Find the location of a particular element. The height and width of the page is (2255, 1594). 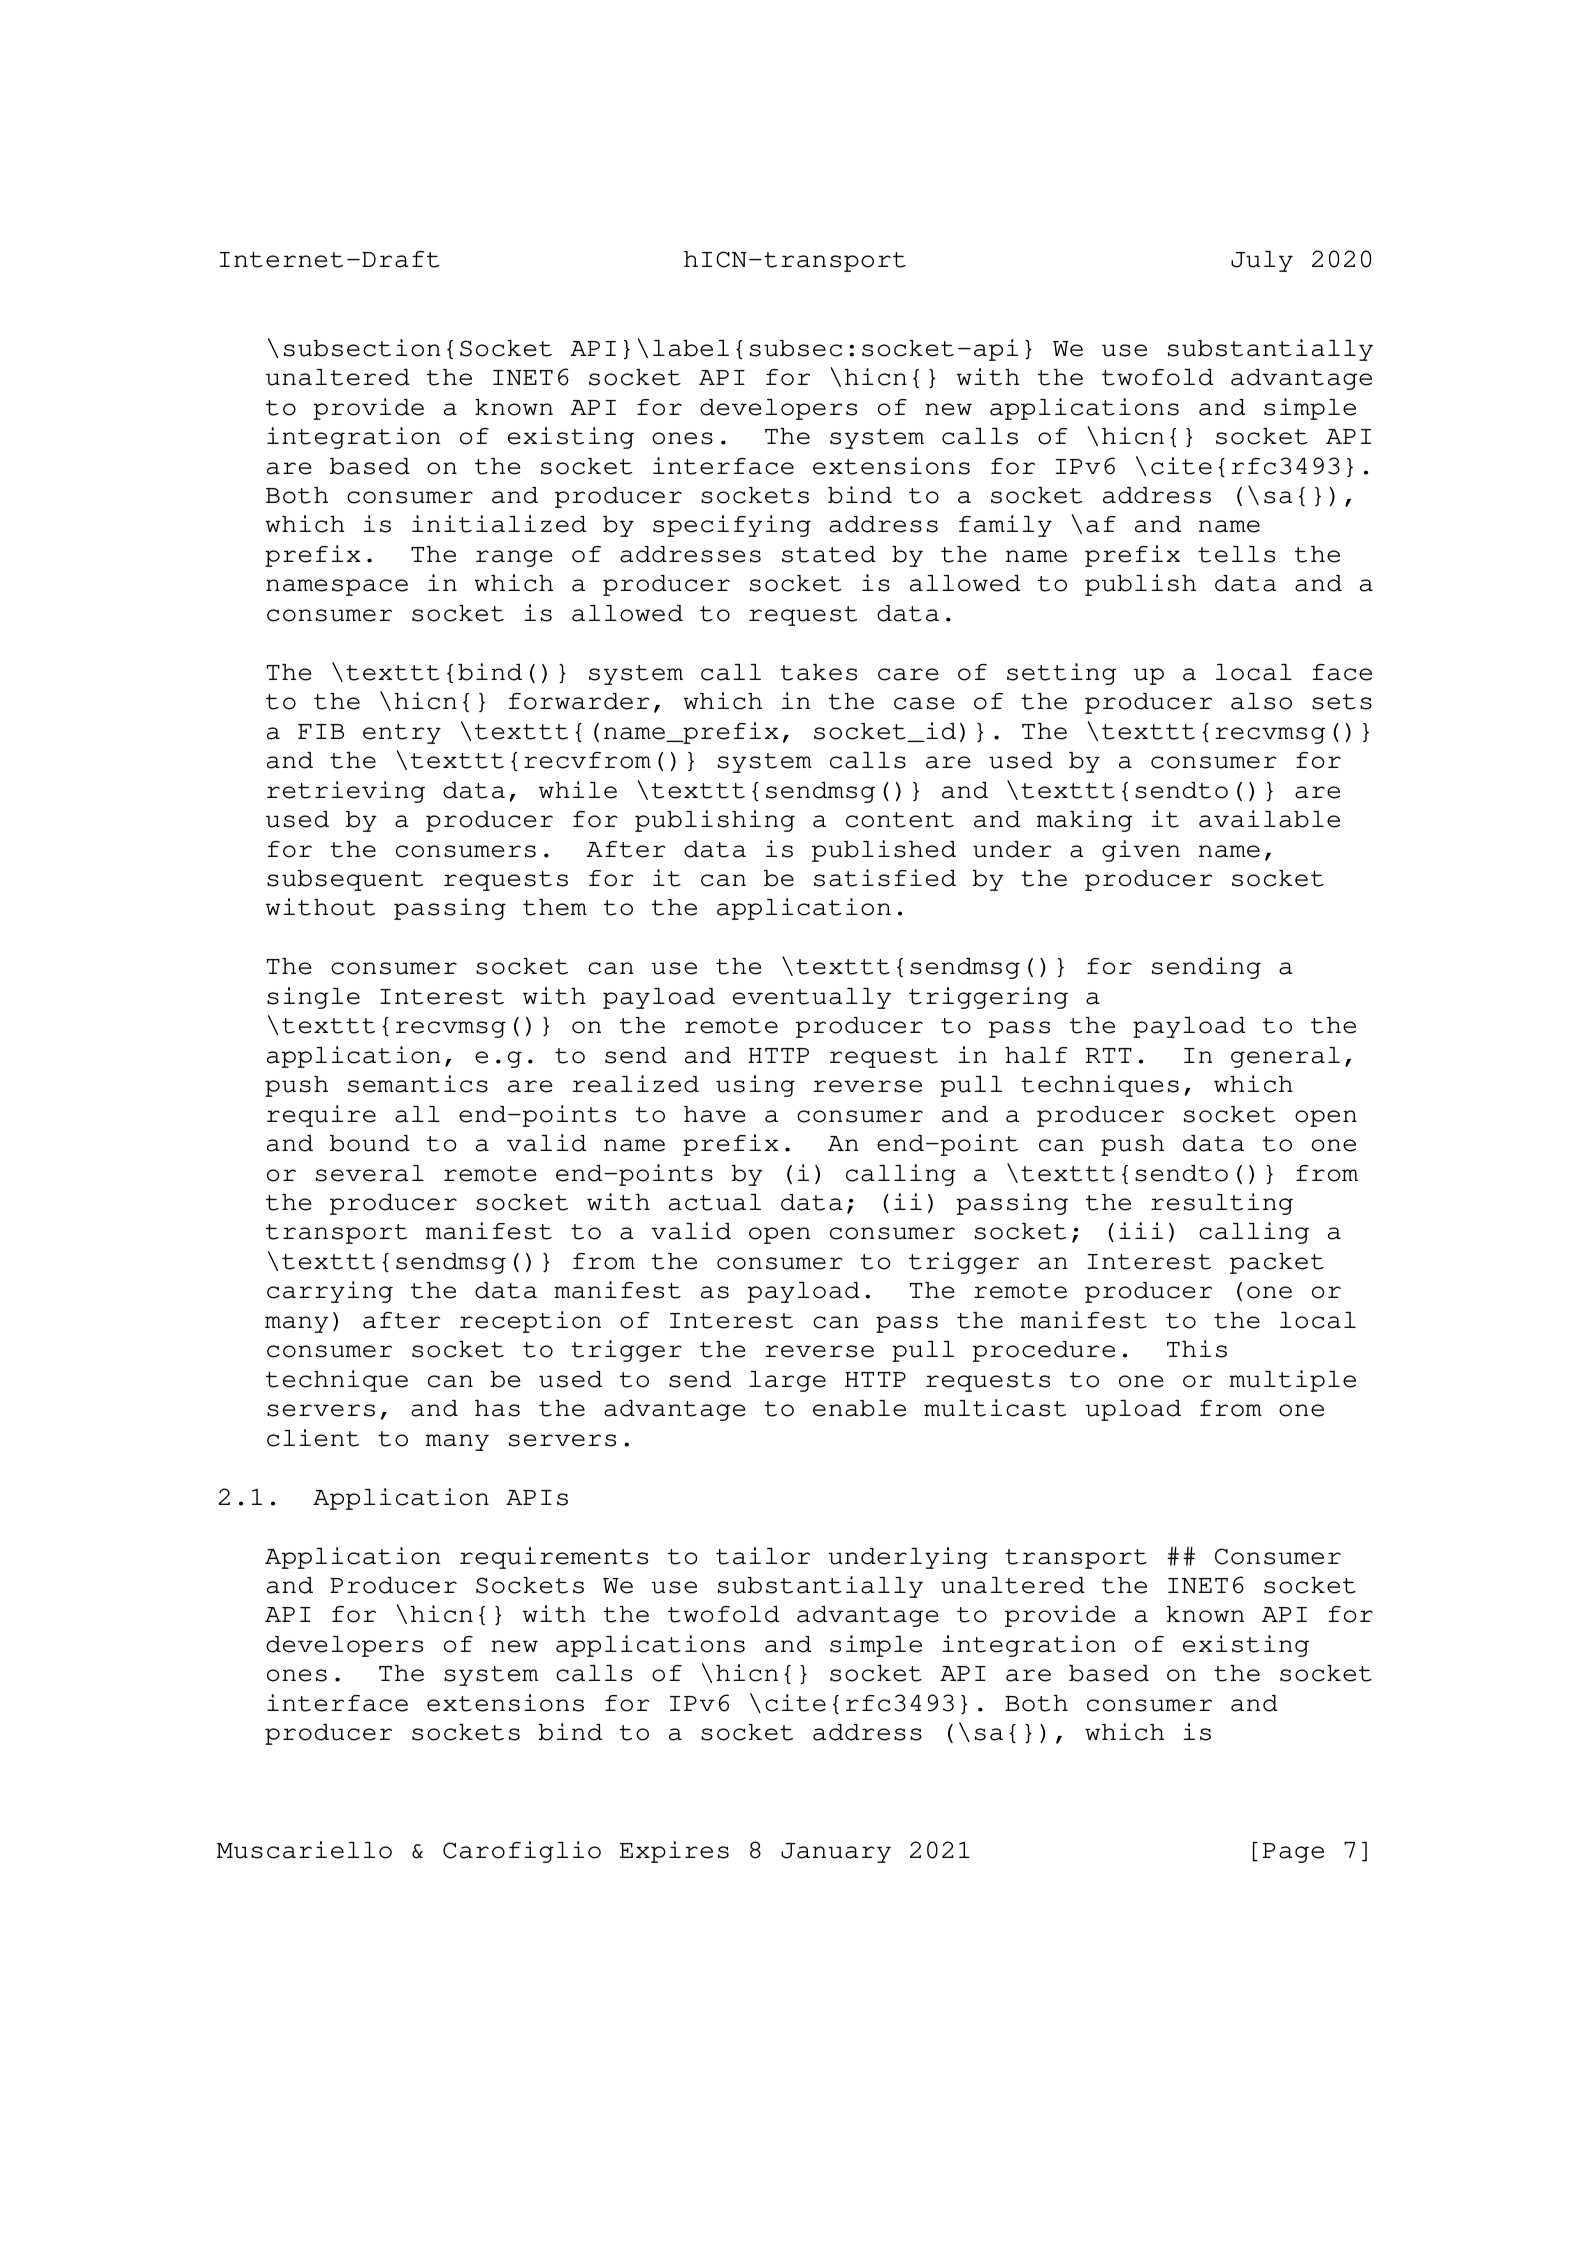

eventually is located at coordinates (812, 998).
